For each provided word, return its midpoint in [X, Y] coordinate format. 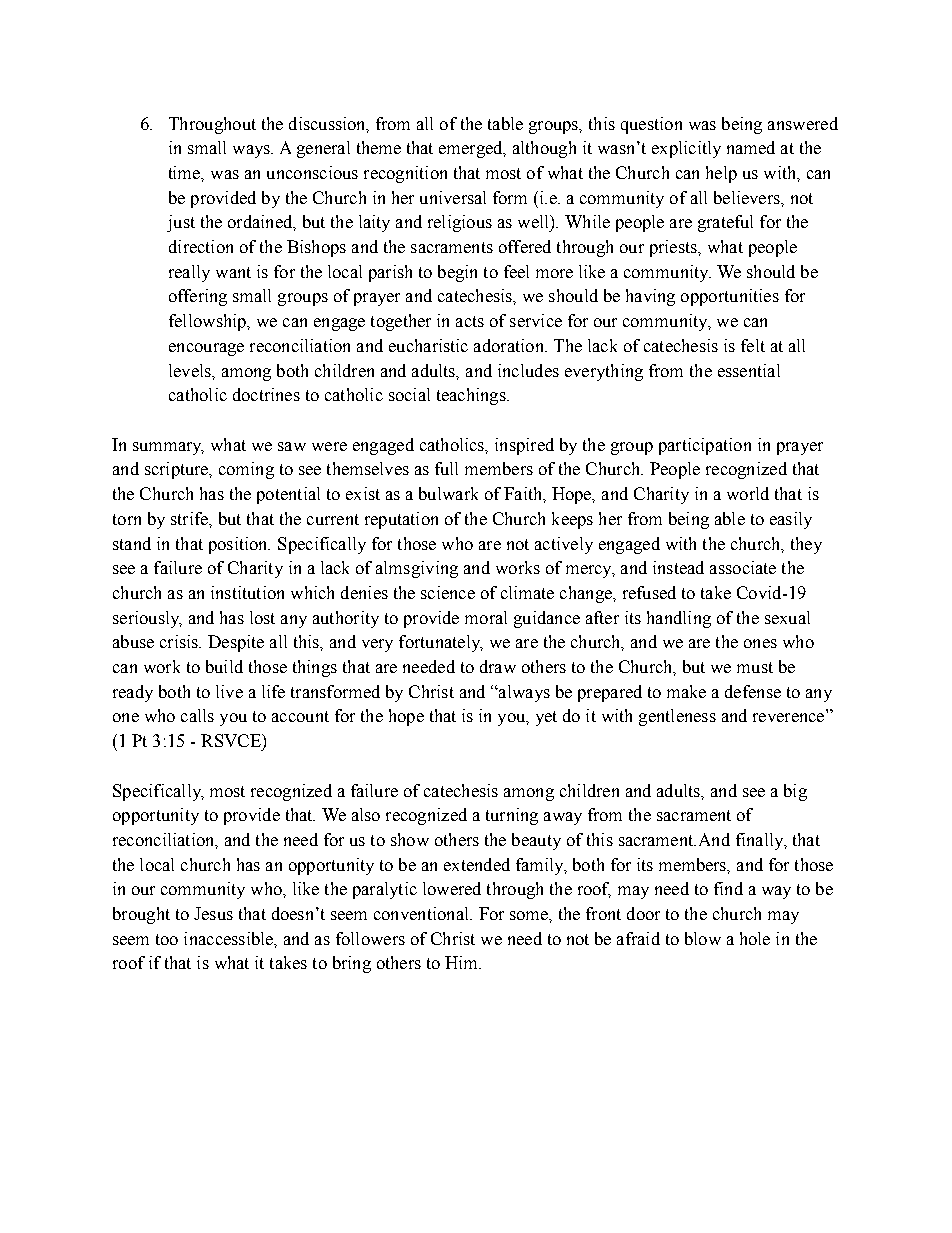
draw [498, 666]
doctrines [266, 394]
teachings [472, 396]
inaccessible [229, 938]
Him [463, 962]
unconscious [312, 172]
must [755, 667]
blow [703, 938]
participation [705, 446]
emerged [472, 149]
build [224, 666]
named [751, 147]
